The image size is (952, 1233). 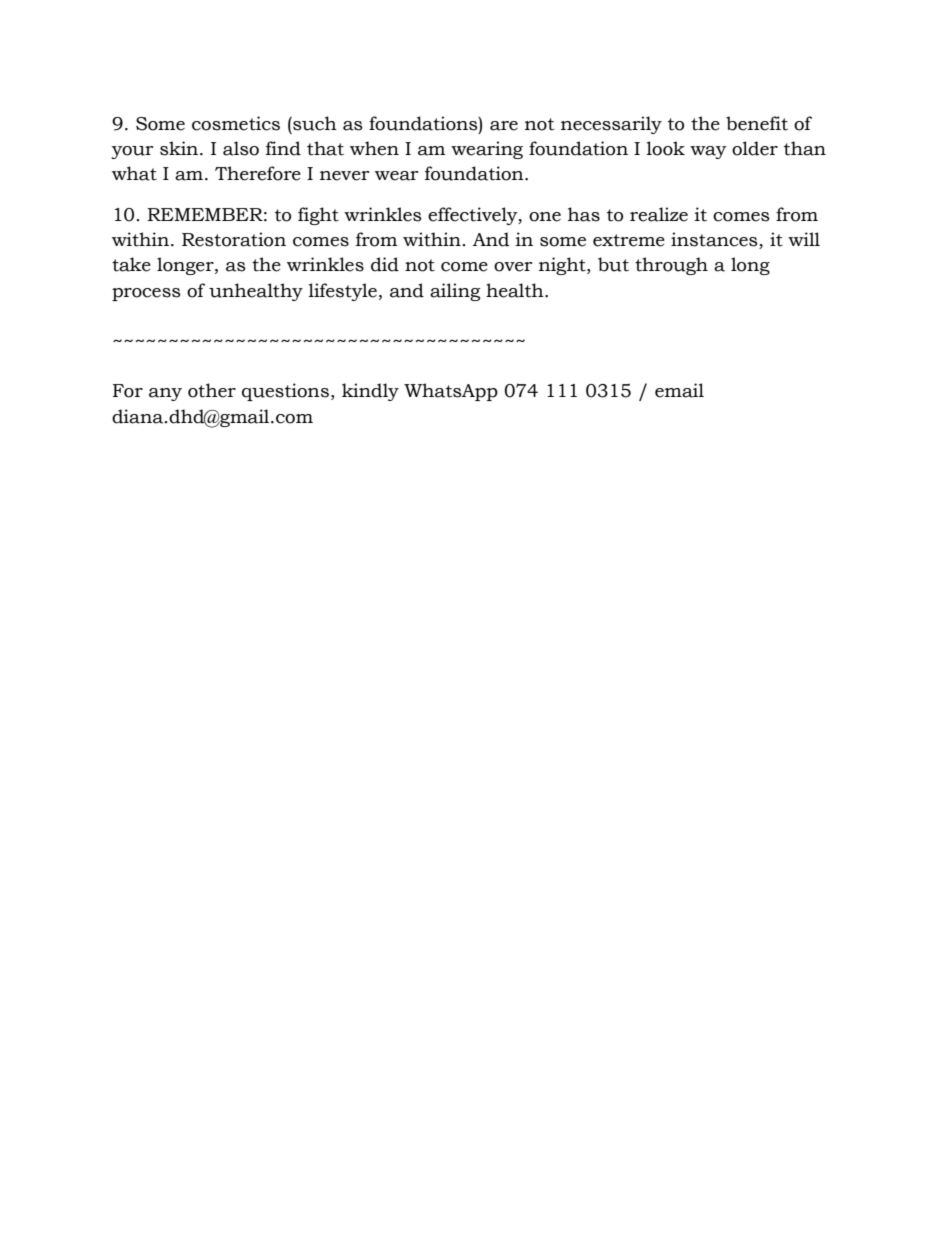 I want to click on ailing, so click(x=455, y=292).
